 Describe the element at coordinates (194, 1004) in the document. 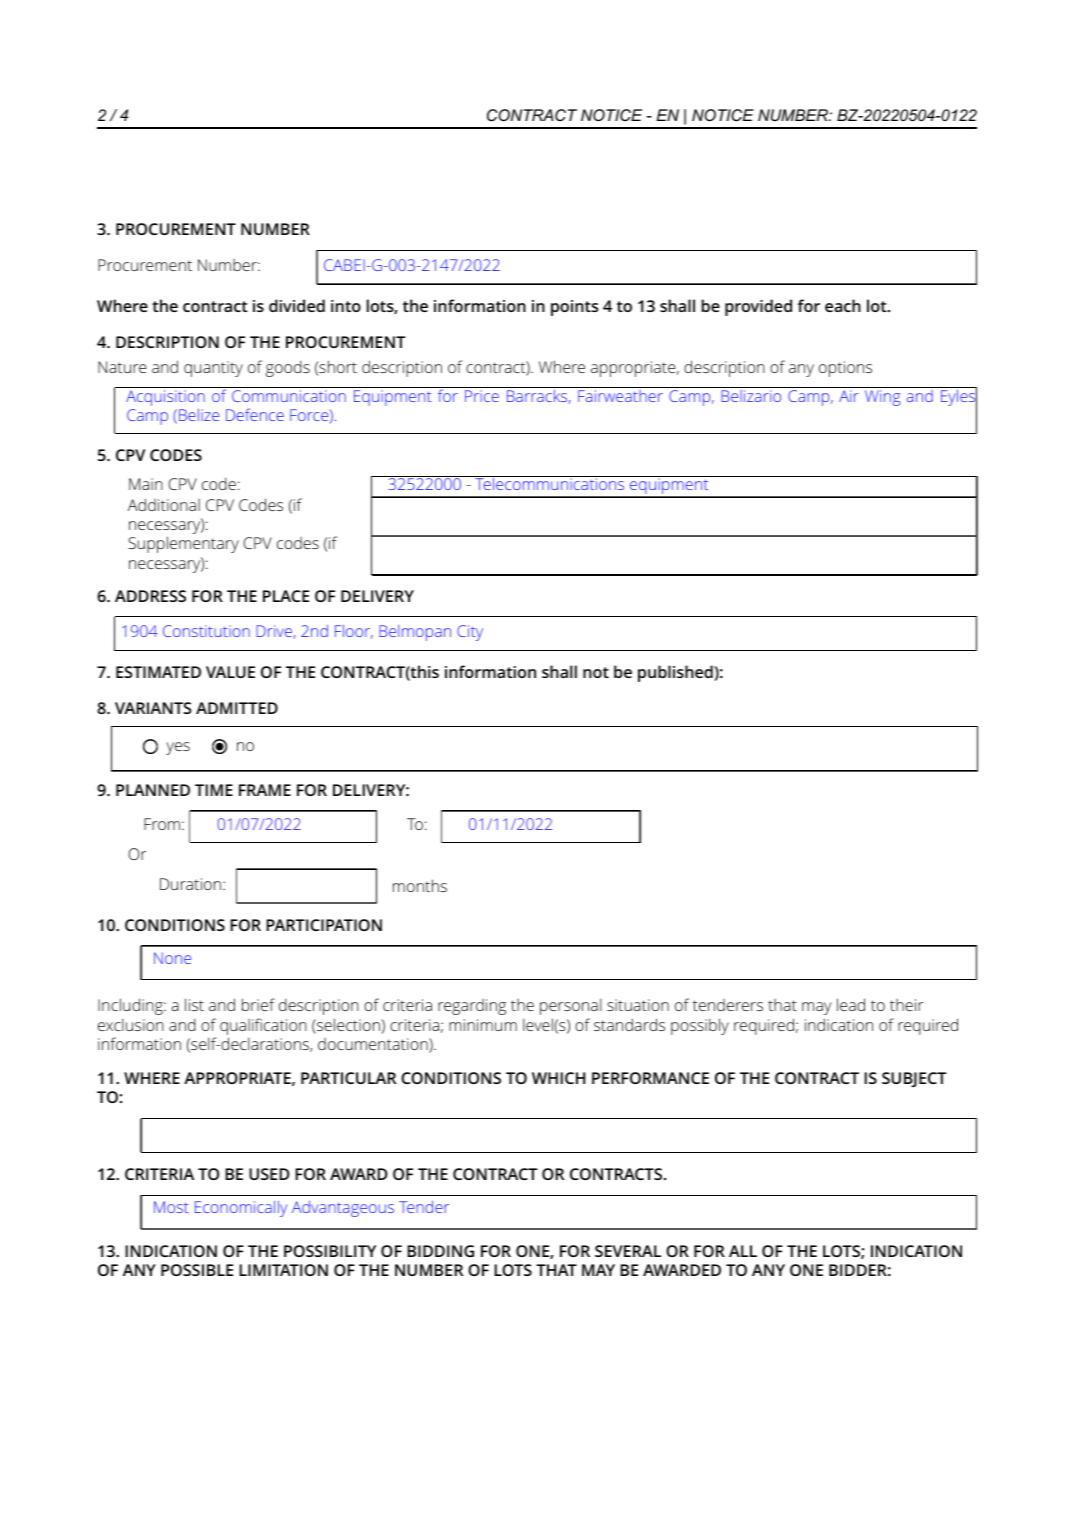

I see `list` at that location.
